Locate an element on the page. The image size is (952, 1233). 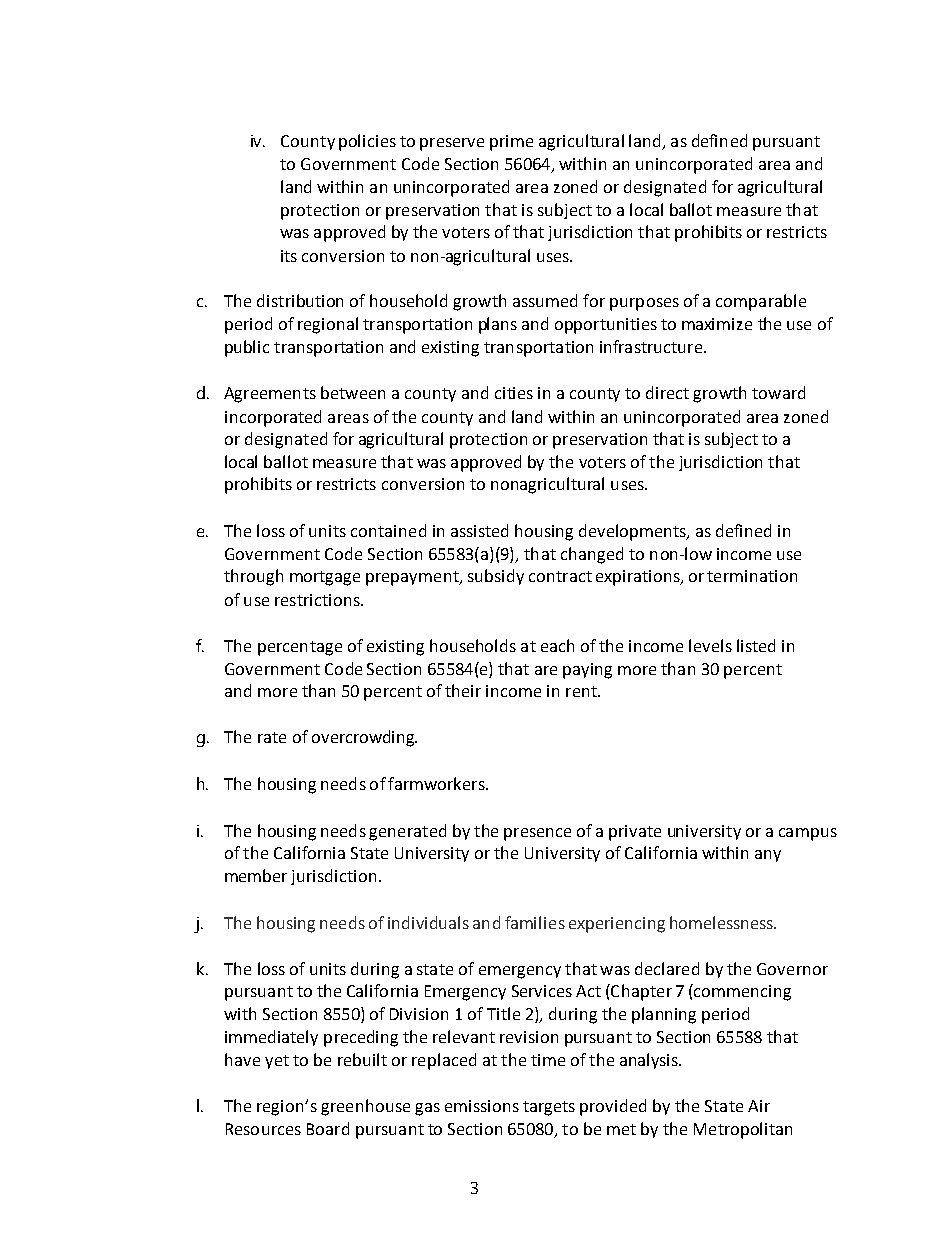
preserve is located at coordinates (452, 144).
